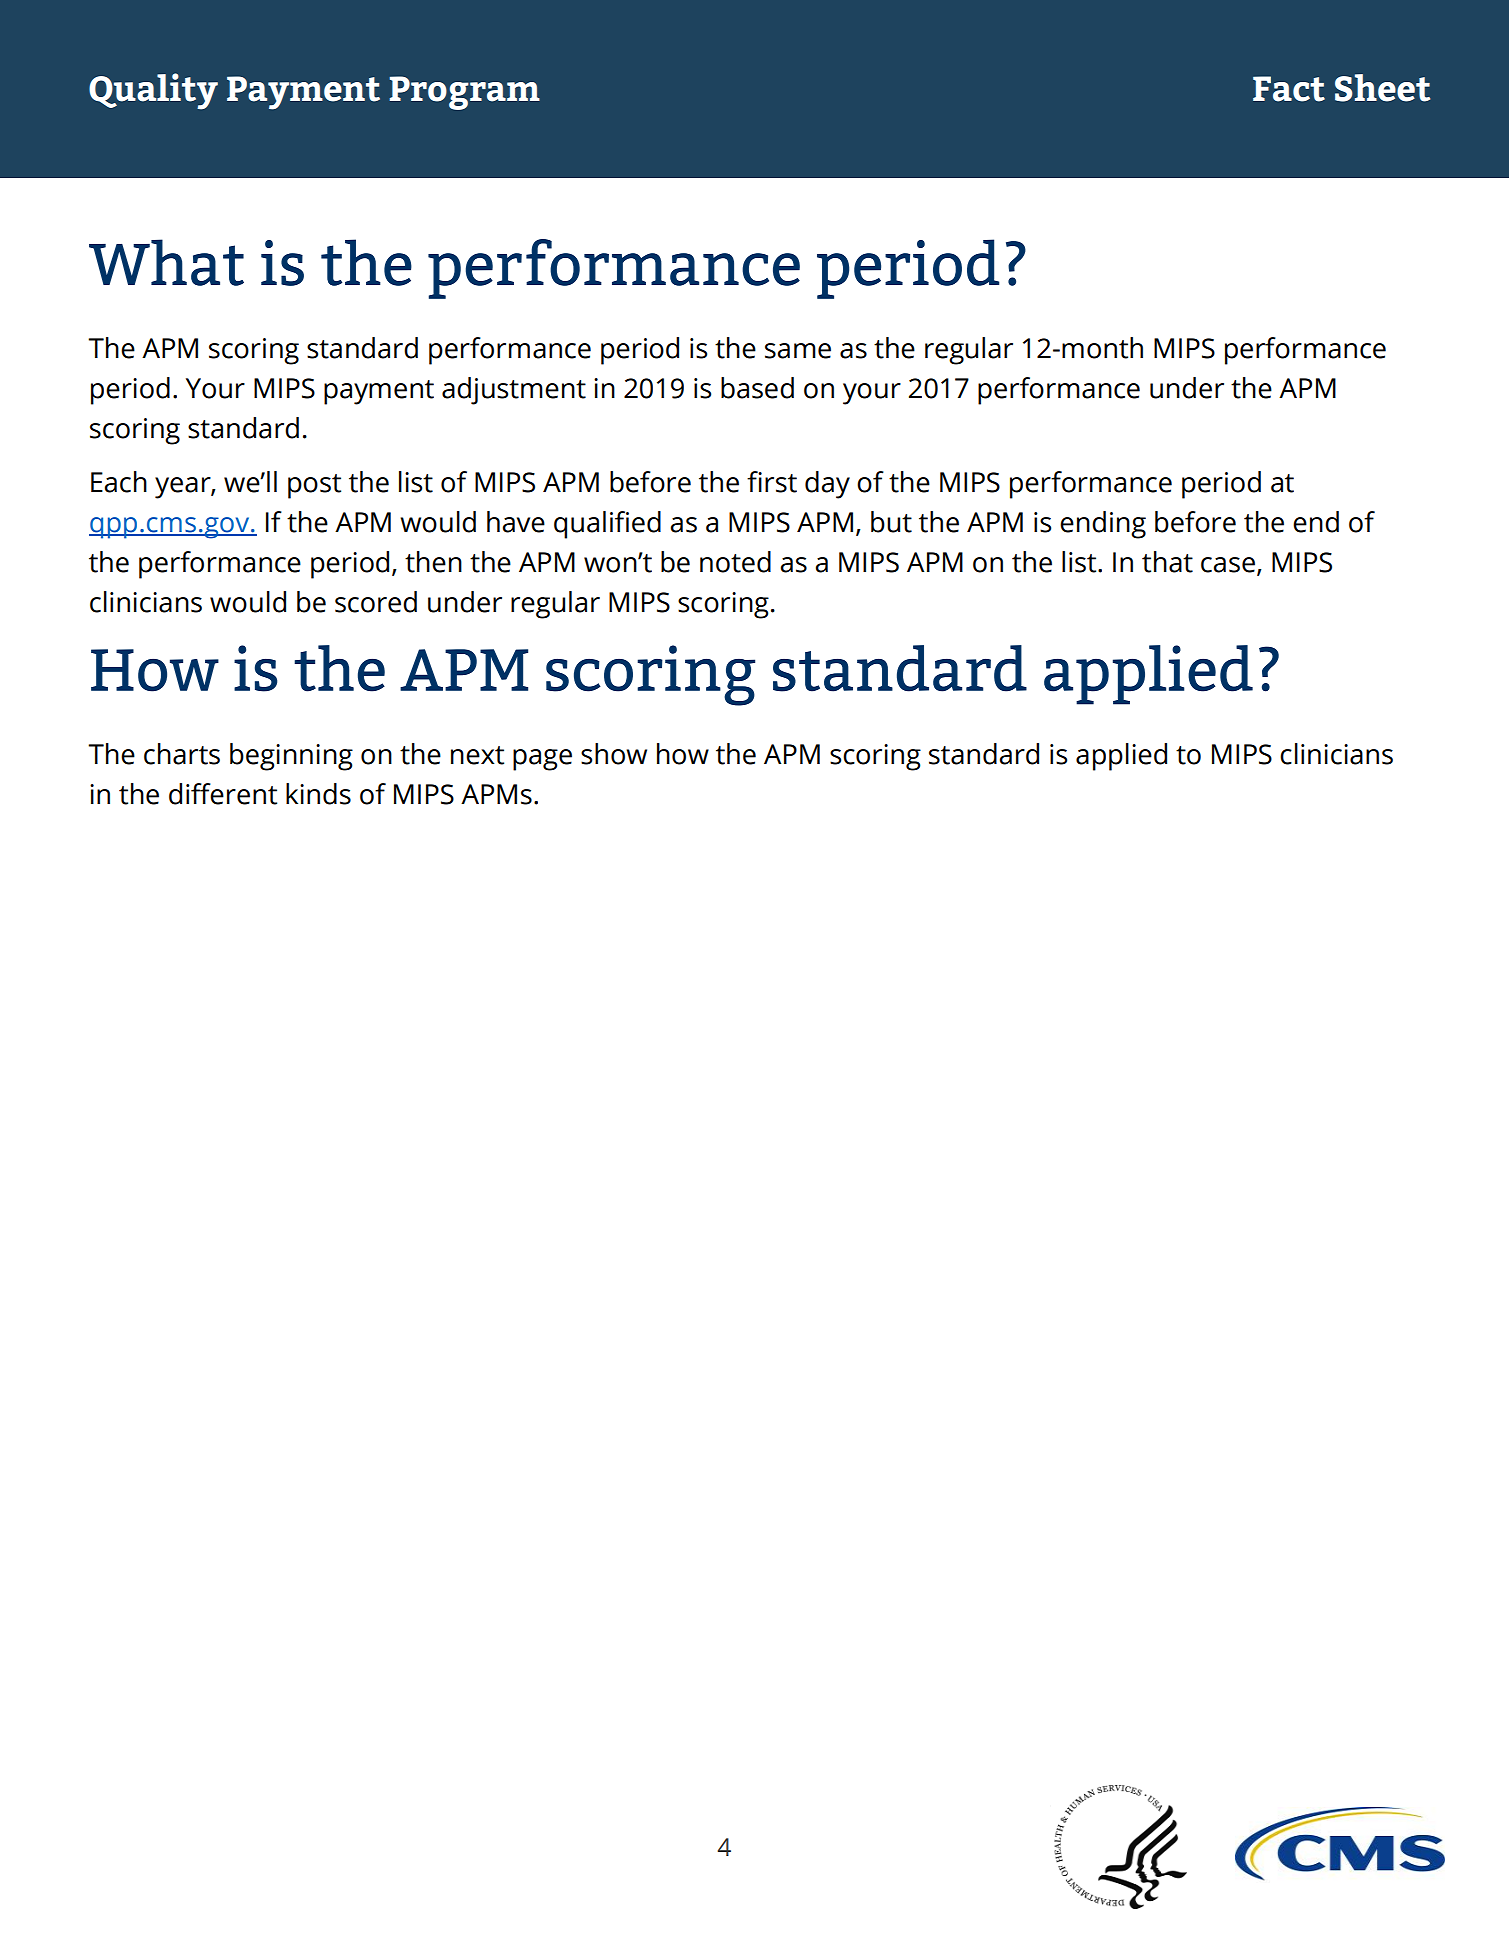  What do you see at coordinates (614, 754) in the screenshot?
I see `show` at bounding box center [614, 754].
